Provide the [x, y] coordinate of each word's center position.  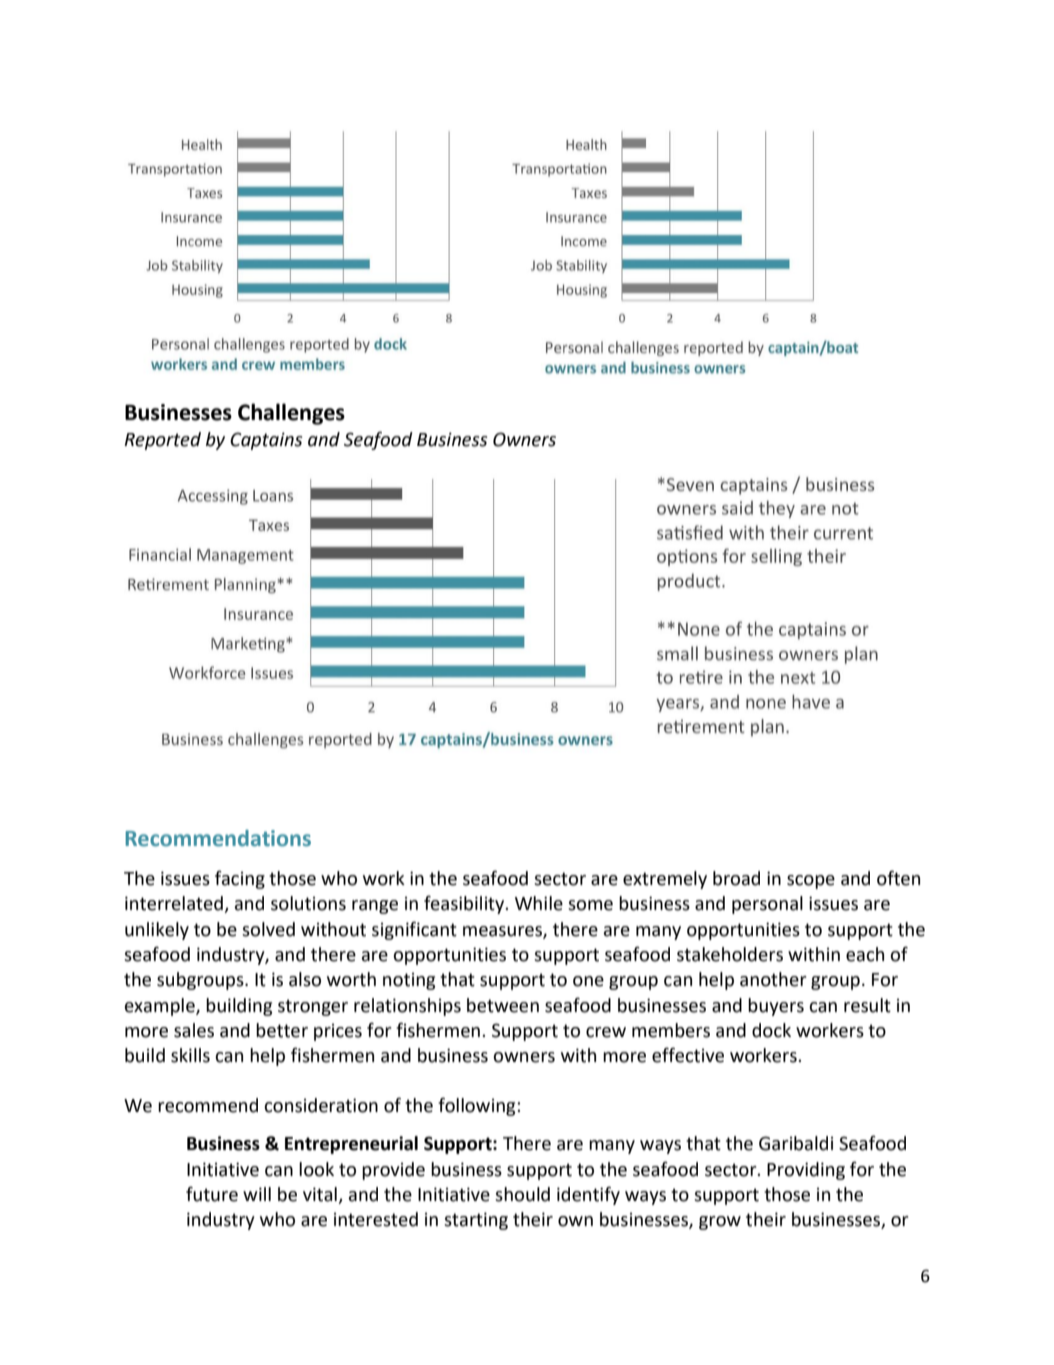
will [257, 1194]
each [865, 954]
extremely [665, 880]
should [522, 1194]
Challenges [291, 414]
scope [811, 882]
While [539, 903]
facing [240, 879]
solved [268, 929]
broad [736, 878]
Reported [162, 441]
